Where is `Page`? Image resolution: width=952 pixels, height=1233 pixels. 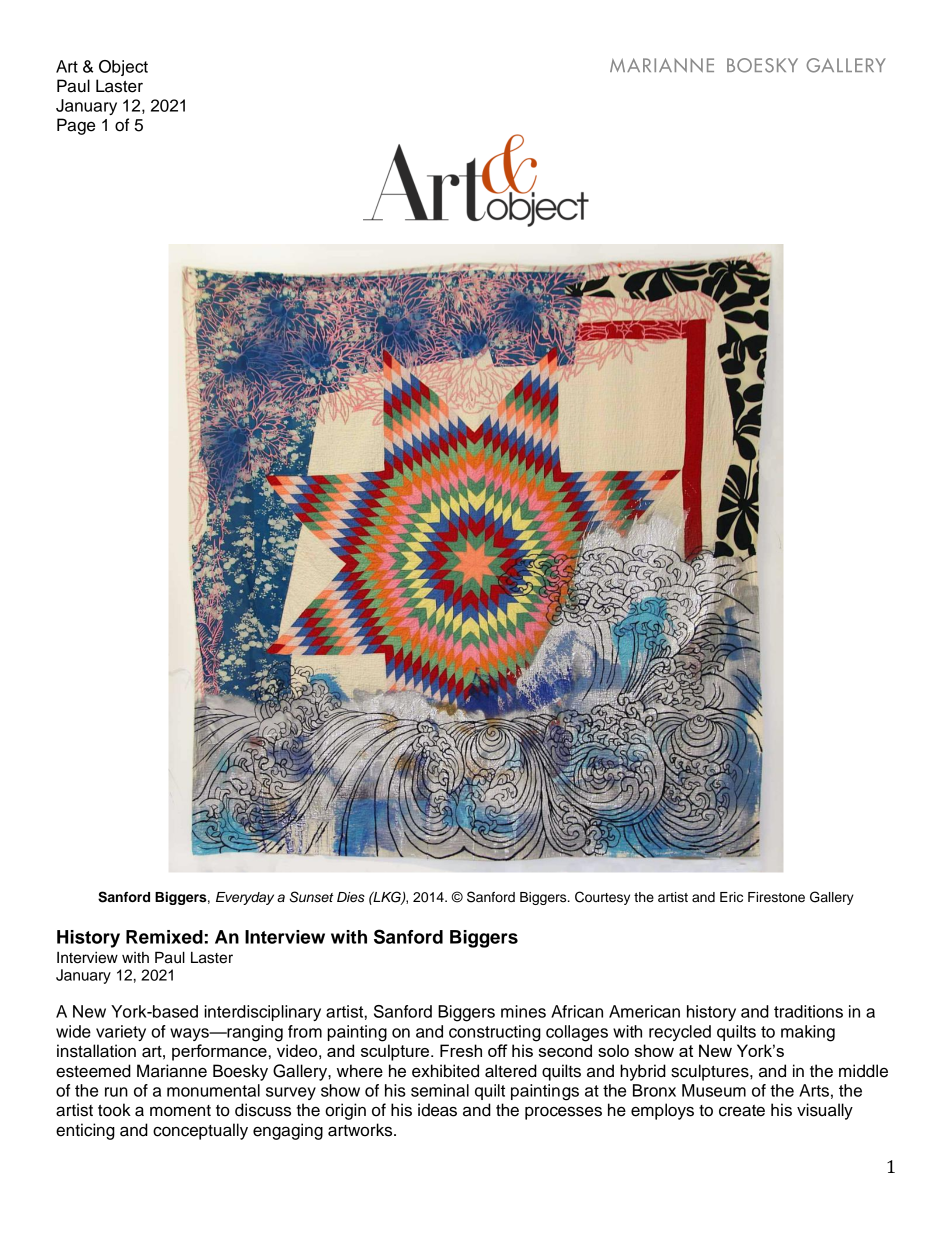 Page is located at coordinates (76, 126).
